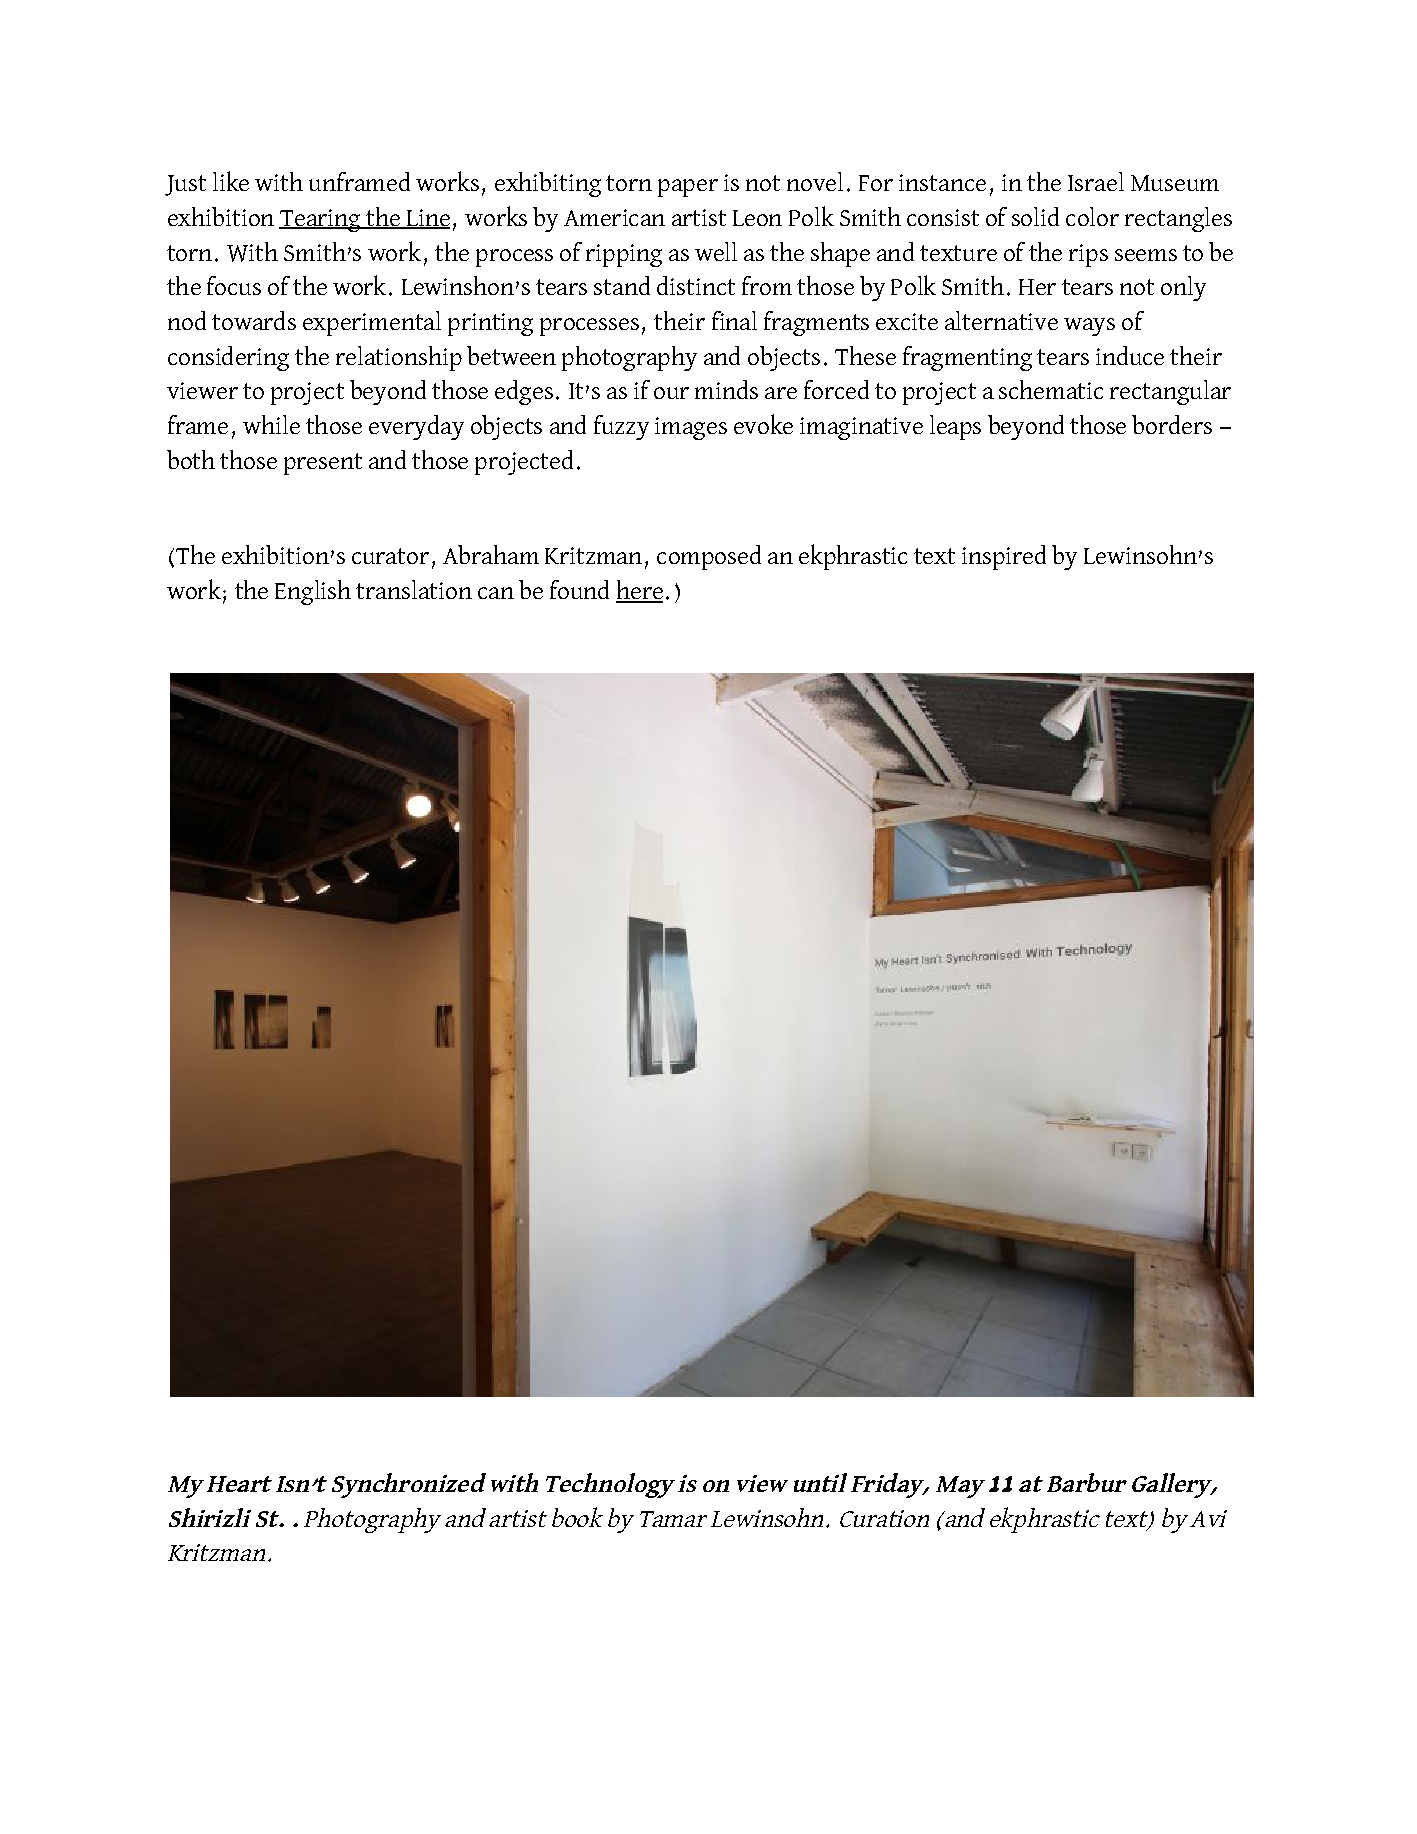  I want to click on paper, so click(688, 188).
